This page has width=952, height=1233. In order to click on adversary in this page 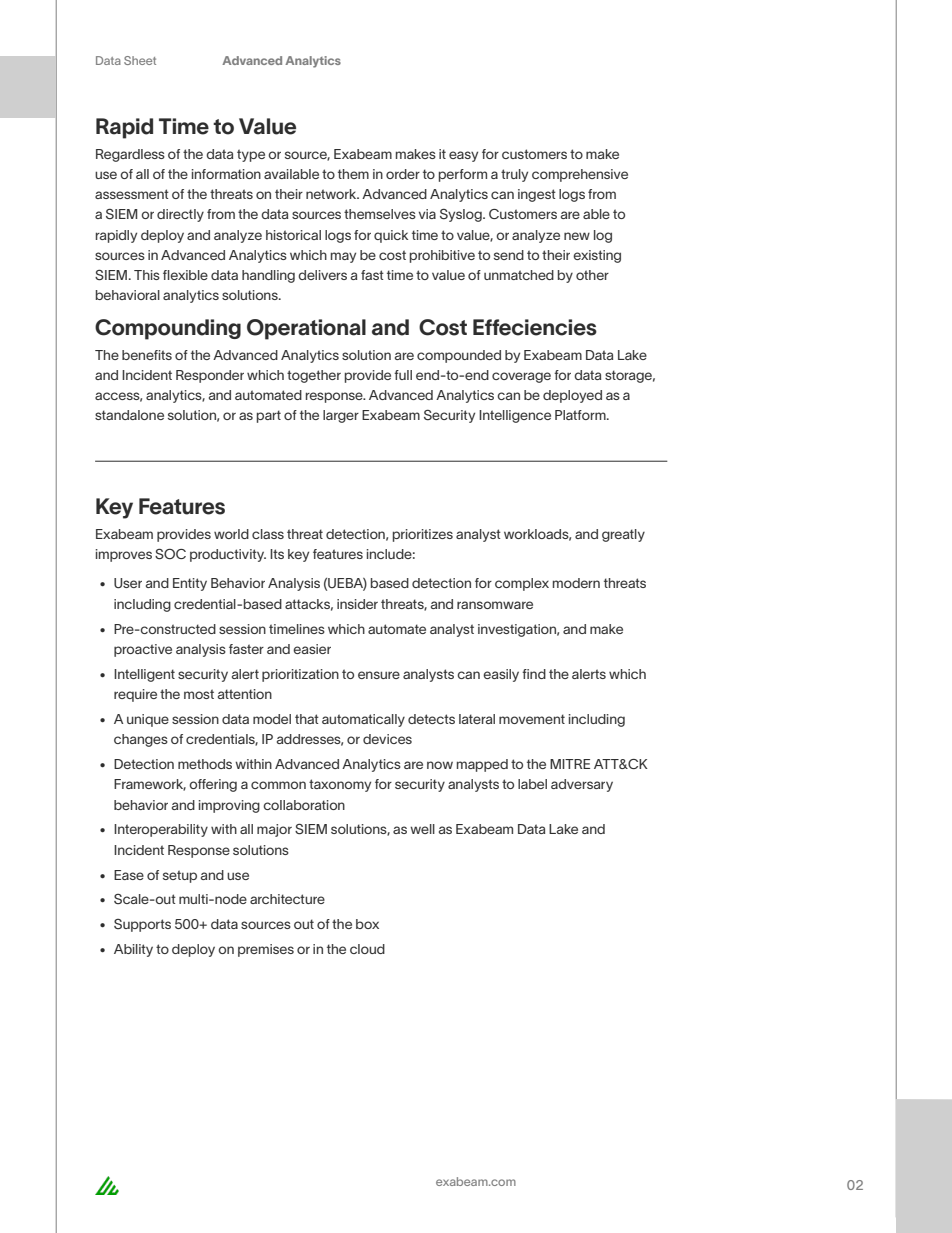, I will do `click(582, 785)`.
